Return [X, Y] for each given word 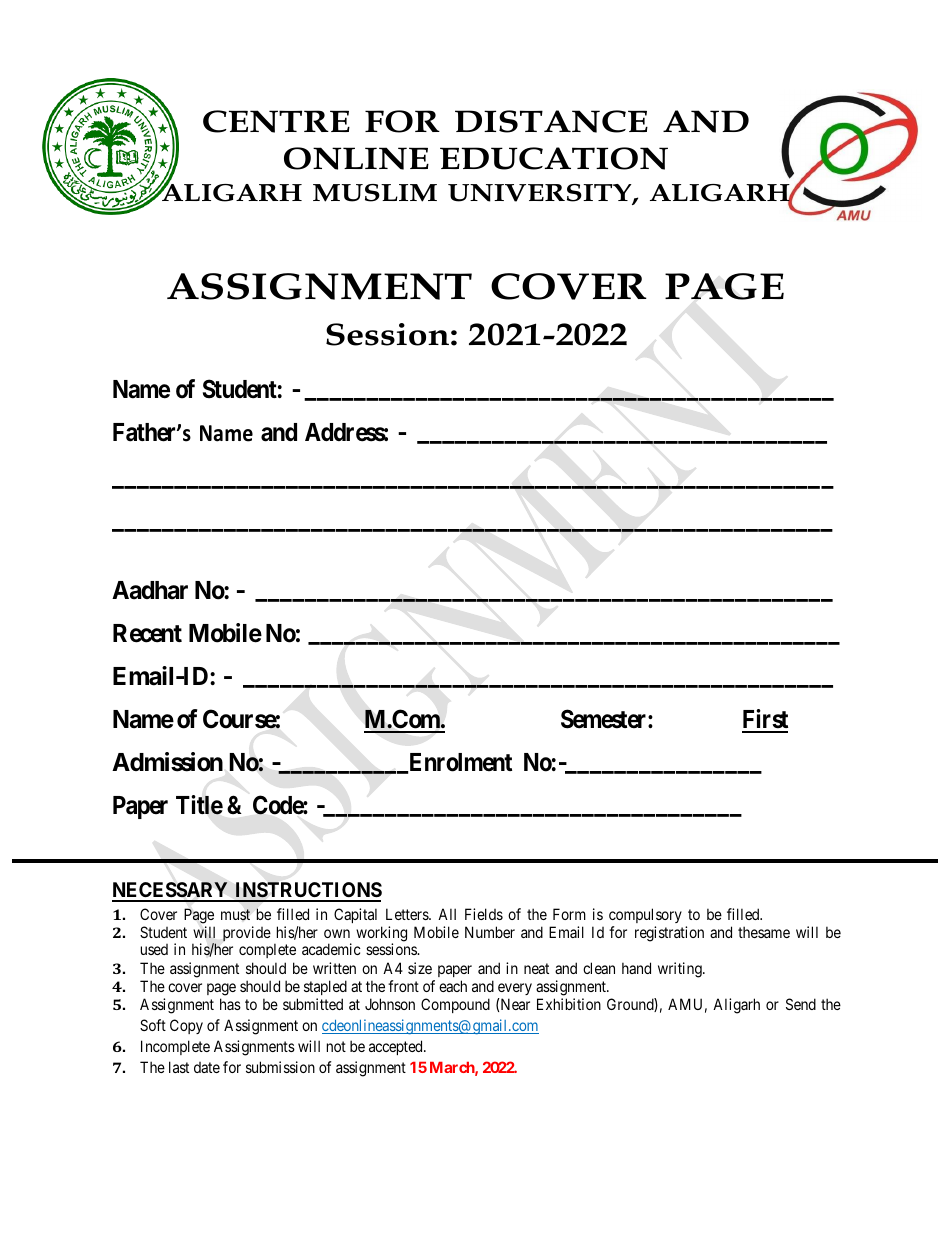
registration [669, 934]
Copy [186, 1026]
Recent [147, 633]
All [447, 914]
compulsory [645, 915]
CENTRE [276, 121]
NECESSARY [171, 891]
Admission [167, 762]
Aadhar [150, 590]
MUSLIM [375, 193]
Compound [455, 1005]
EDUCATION [554, 158]
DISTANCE [551, 121]
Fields [484, 914]
